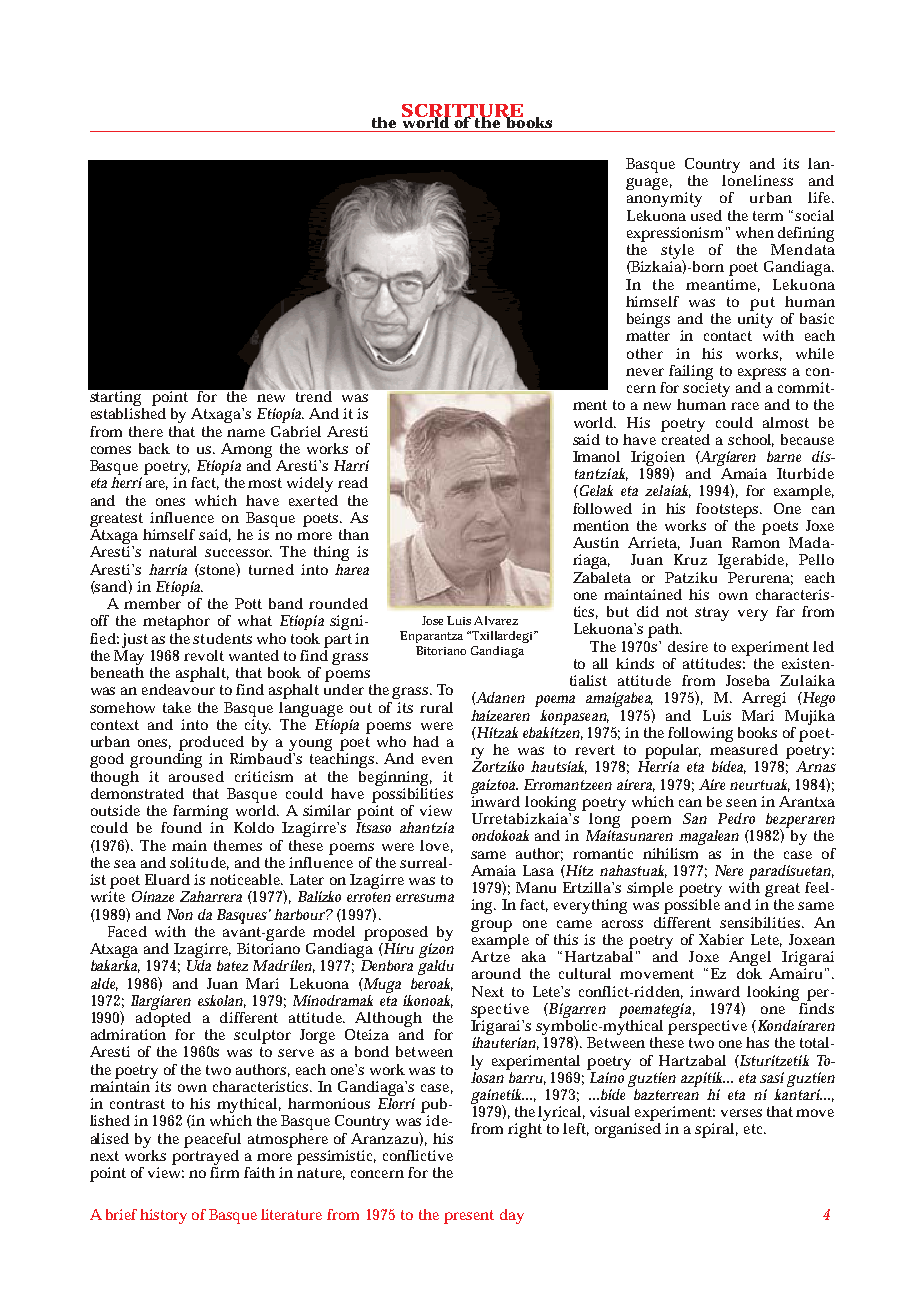 The width and height of the image is (924, 1308). Describe the element at coordinates (312, 395) in the image. I see `trend` at that location.
